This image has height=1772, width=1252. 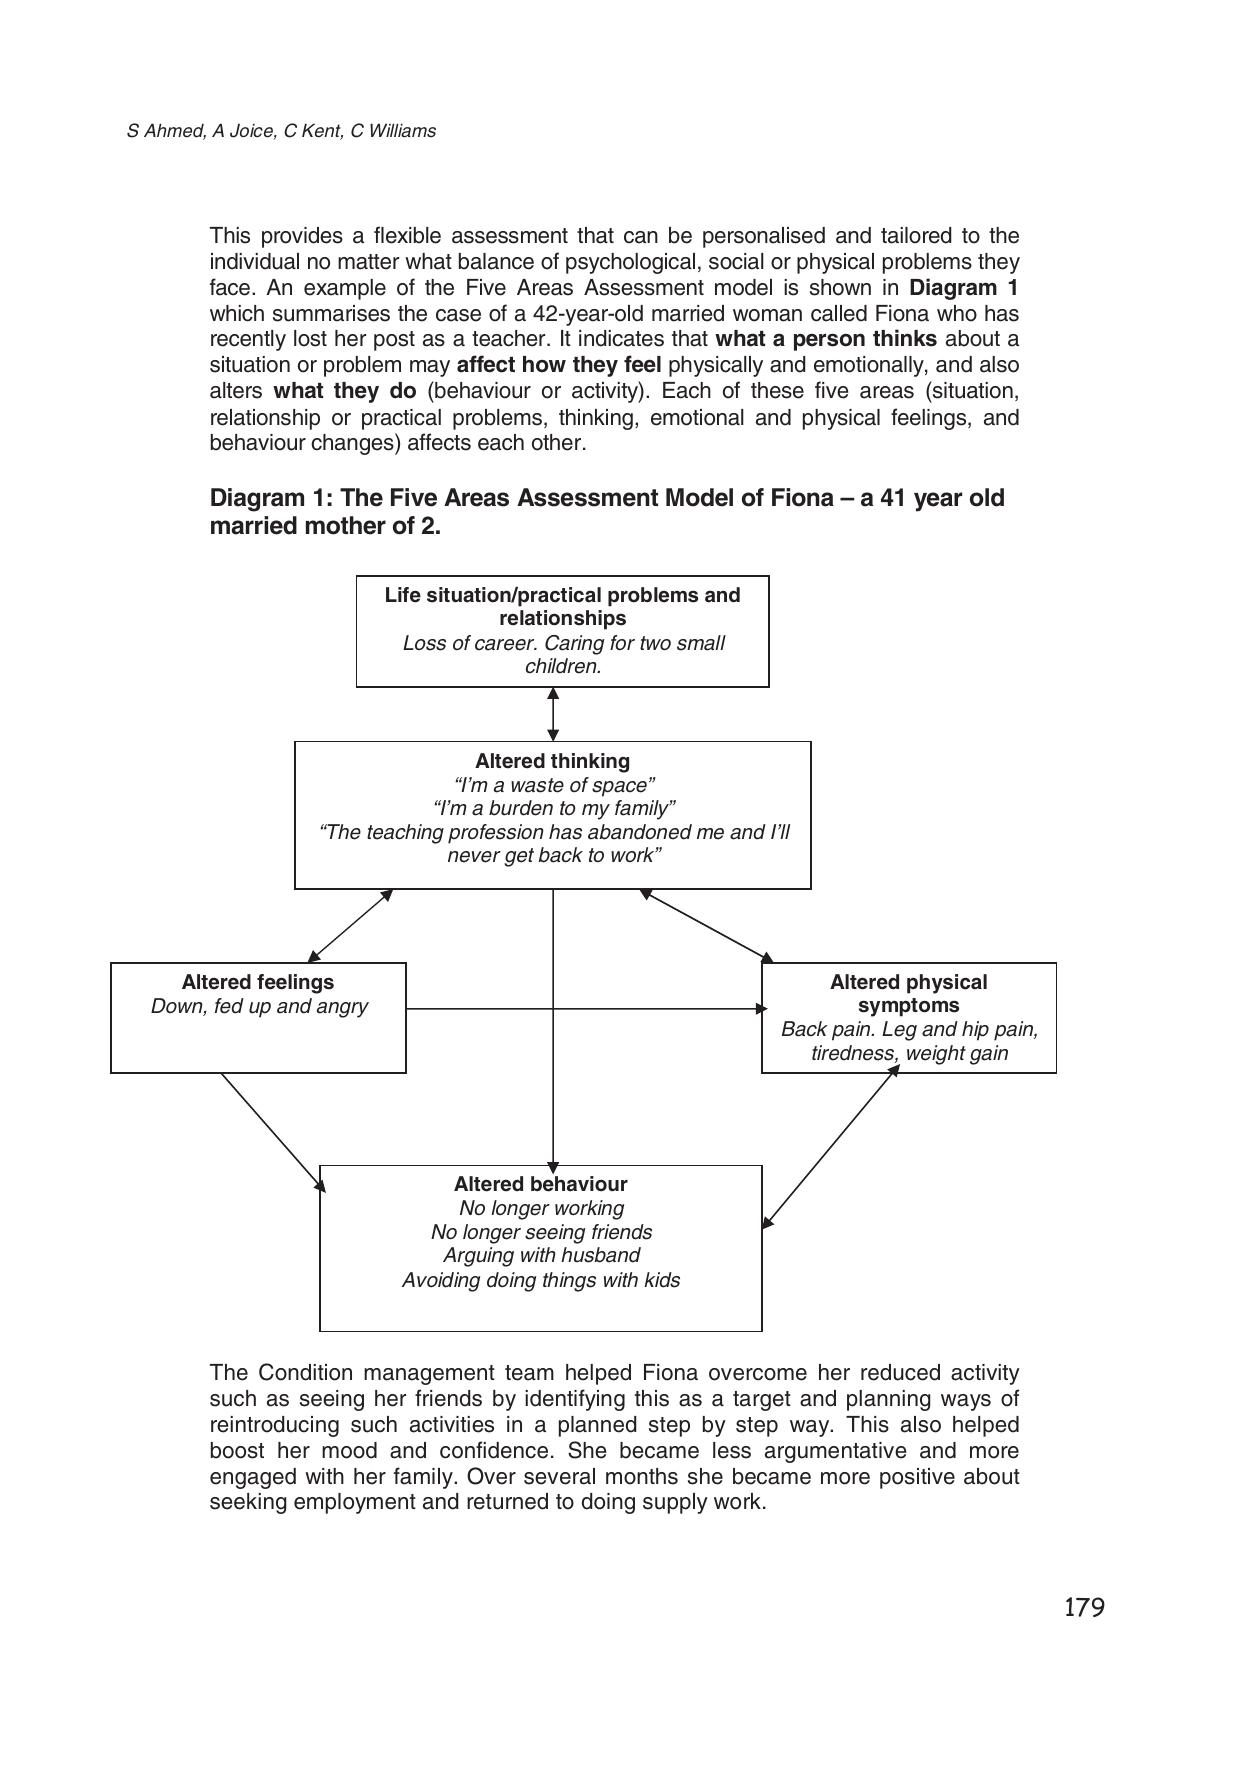 I want to click on example, so click(x=345, y=289).
